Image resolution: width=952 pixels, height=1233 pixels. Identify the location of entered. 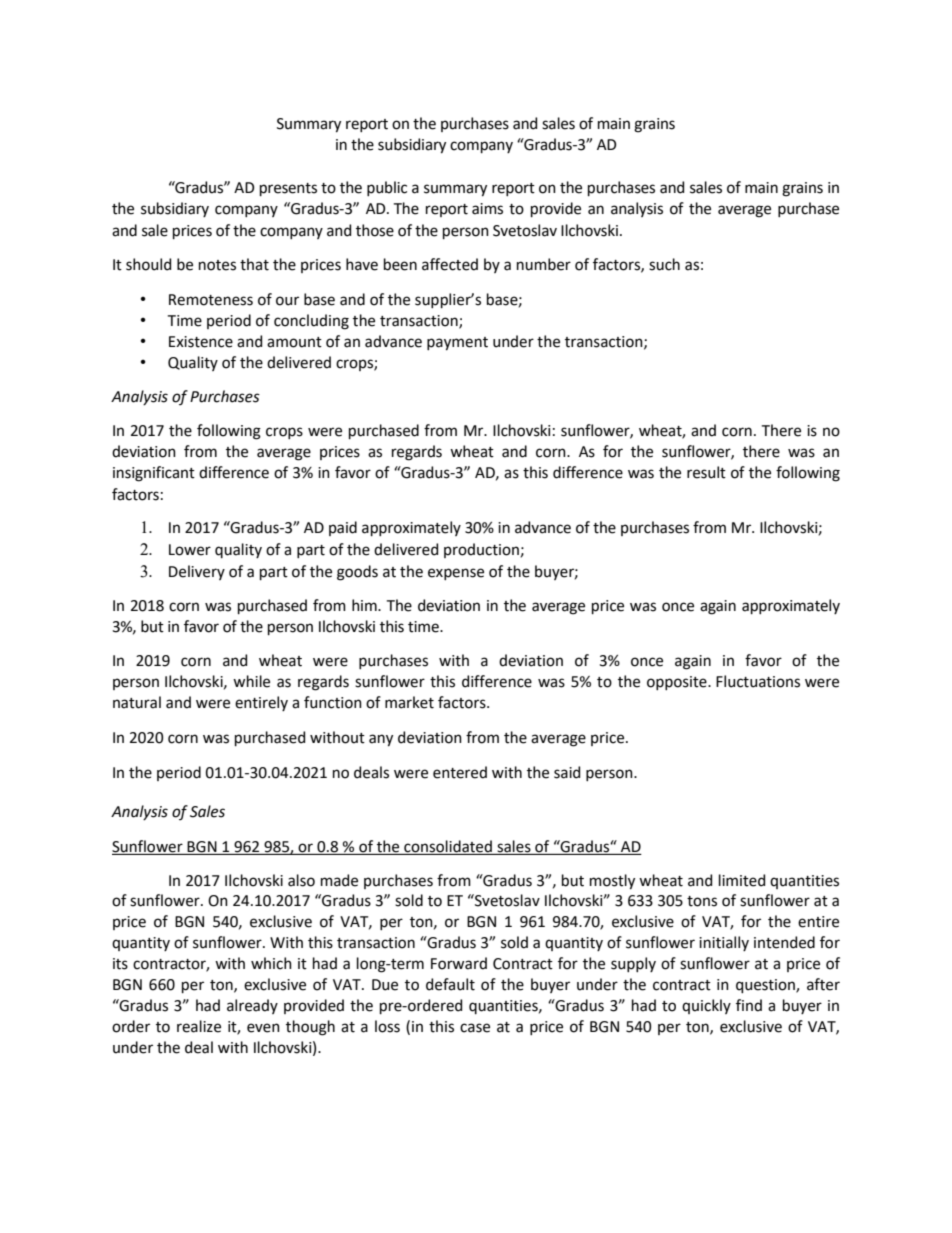
(460, 772).
